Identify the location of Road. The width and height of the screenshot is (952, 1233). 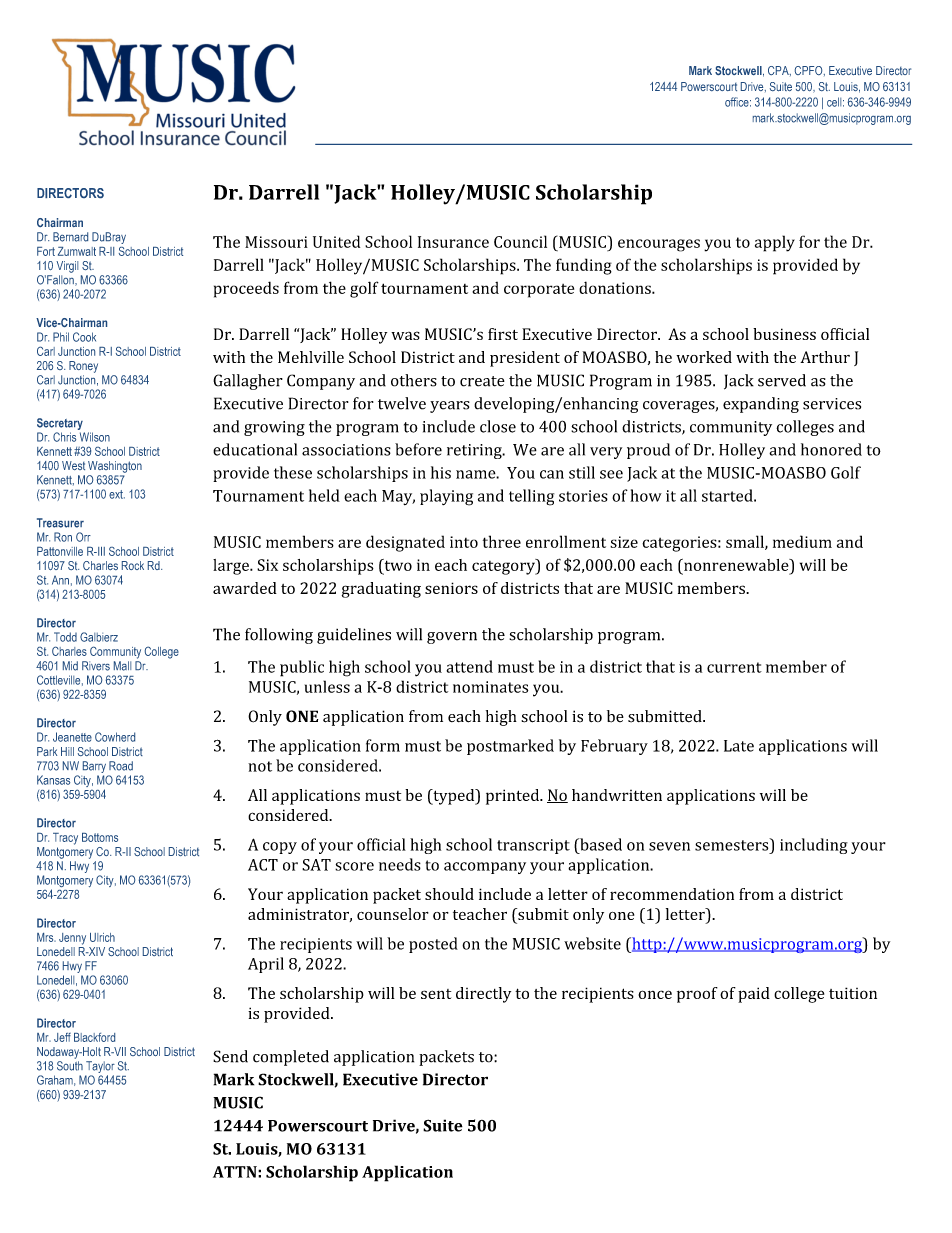
(121, 766).
